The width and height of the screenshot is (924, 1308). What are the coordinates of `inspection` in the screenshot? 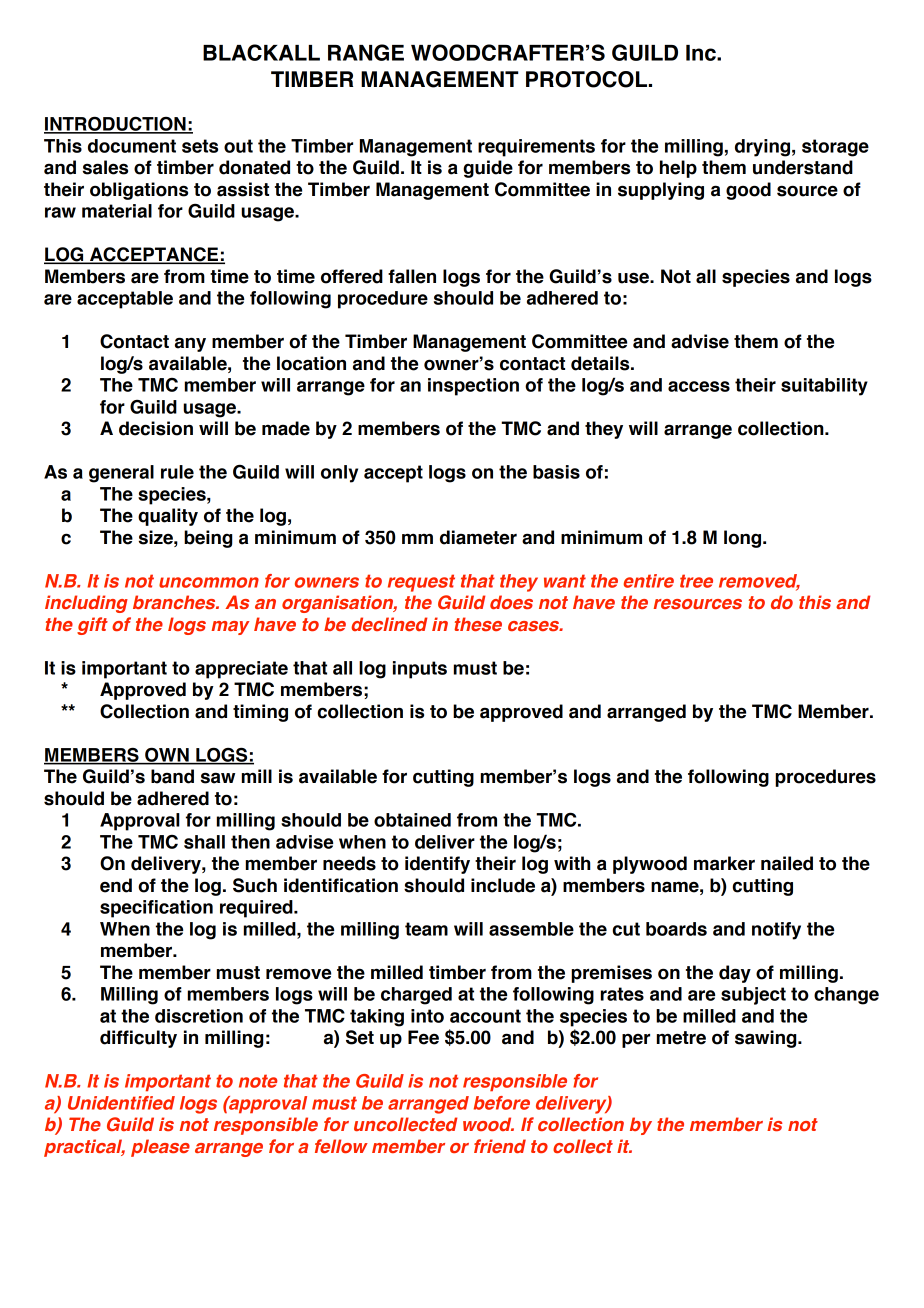 It's located at (473, 387).
